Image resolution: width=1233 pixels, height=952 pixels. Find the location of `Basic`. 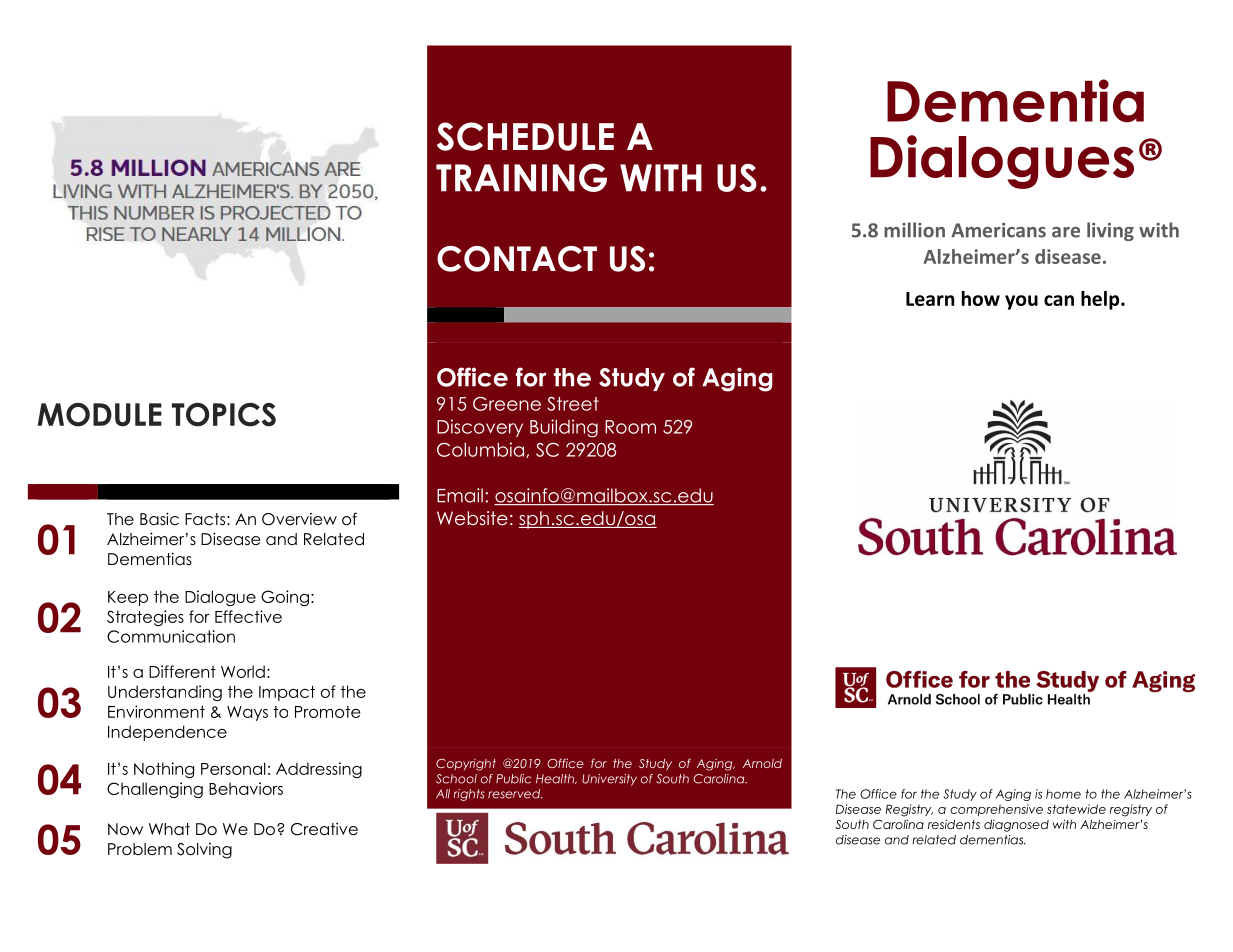

Basic is located at coordinates (159, 518).
